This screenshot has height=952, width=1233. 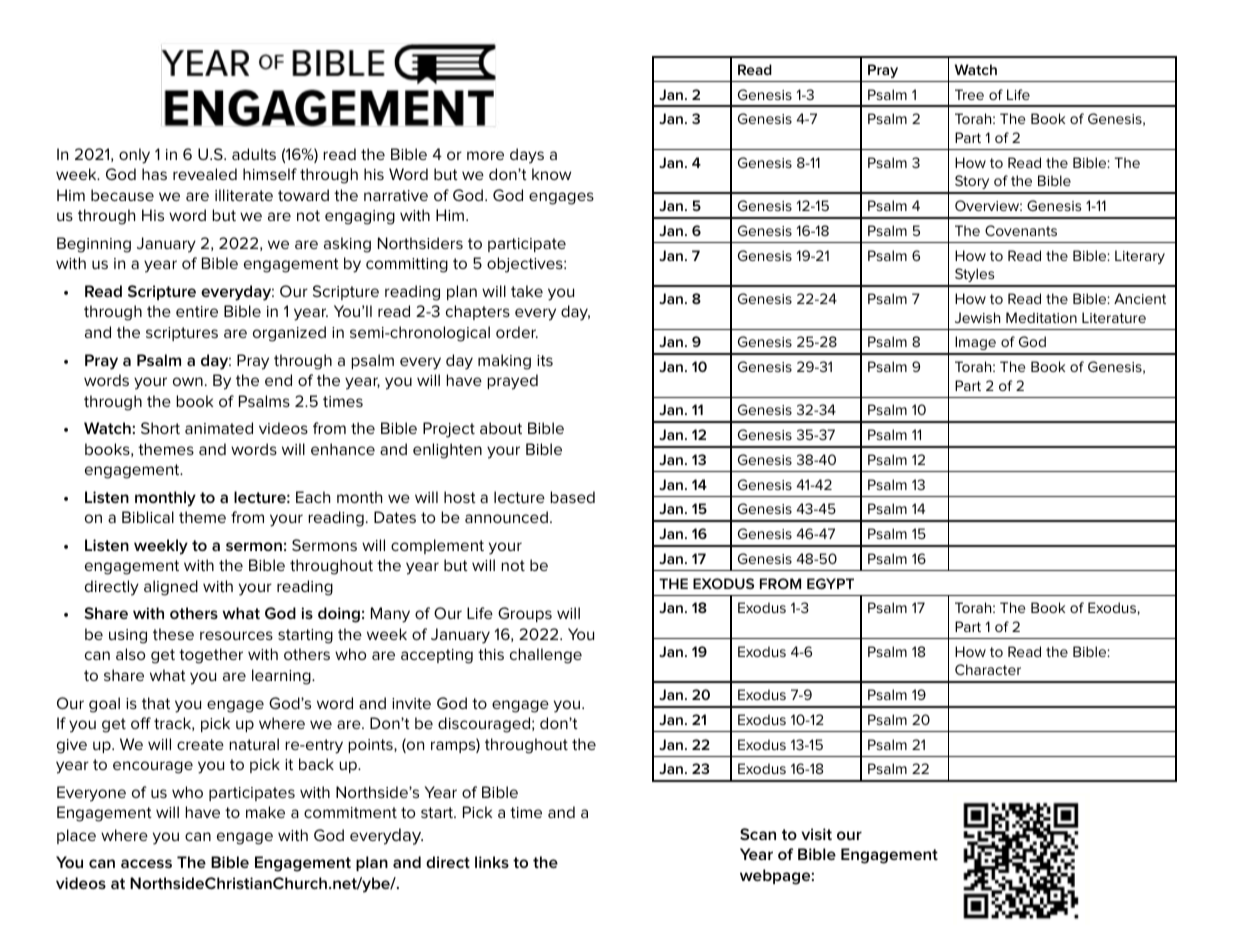 I want to click on days, so click(x=527, y=156).
